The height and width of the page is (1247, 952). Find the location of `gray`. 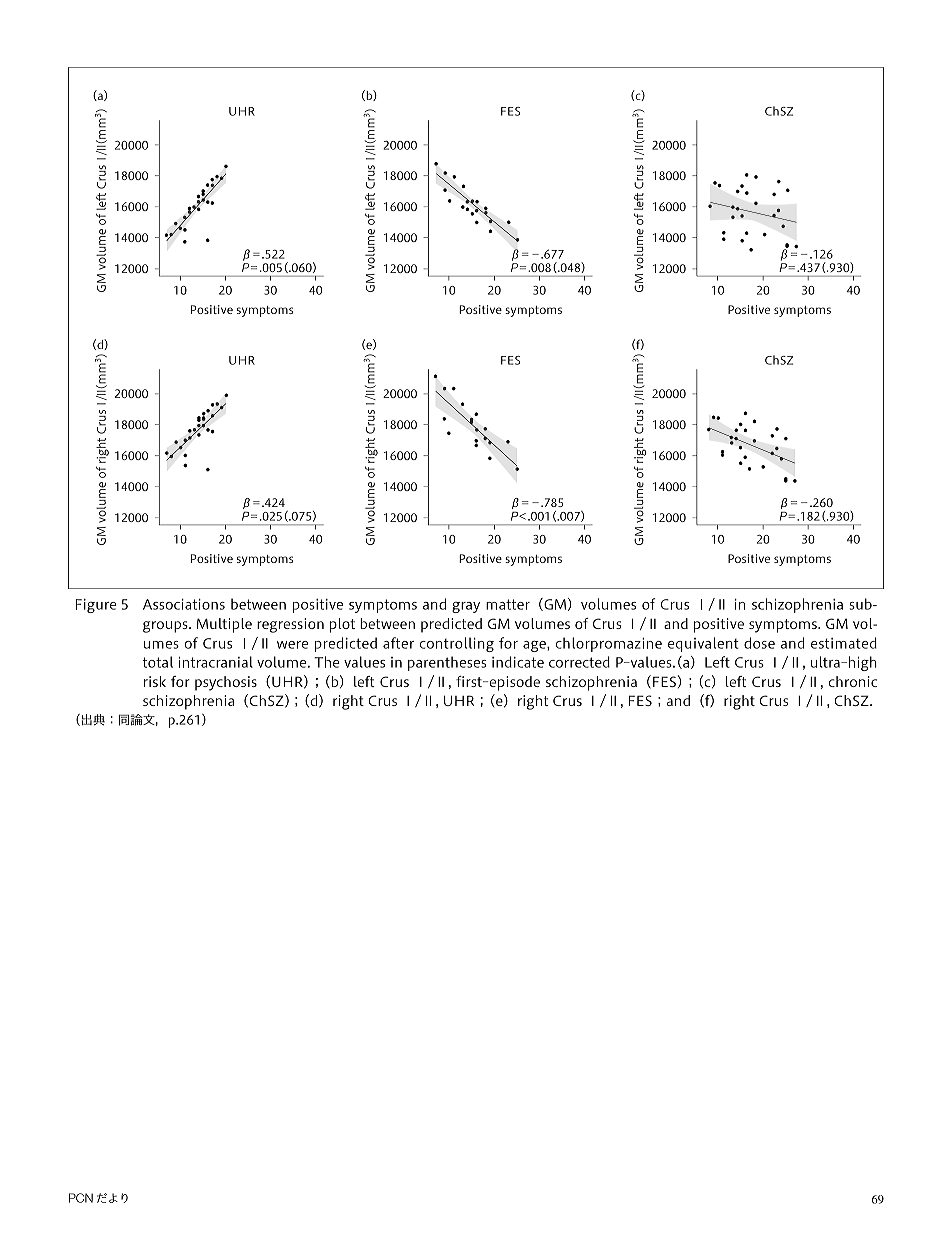

gray is located at coordinates (466, 607).
